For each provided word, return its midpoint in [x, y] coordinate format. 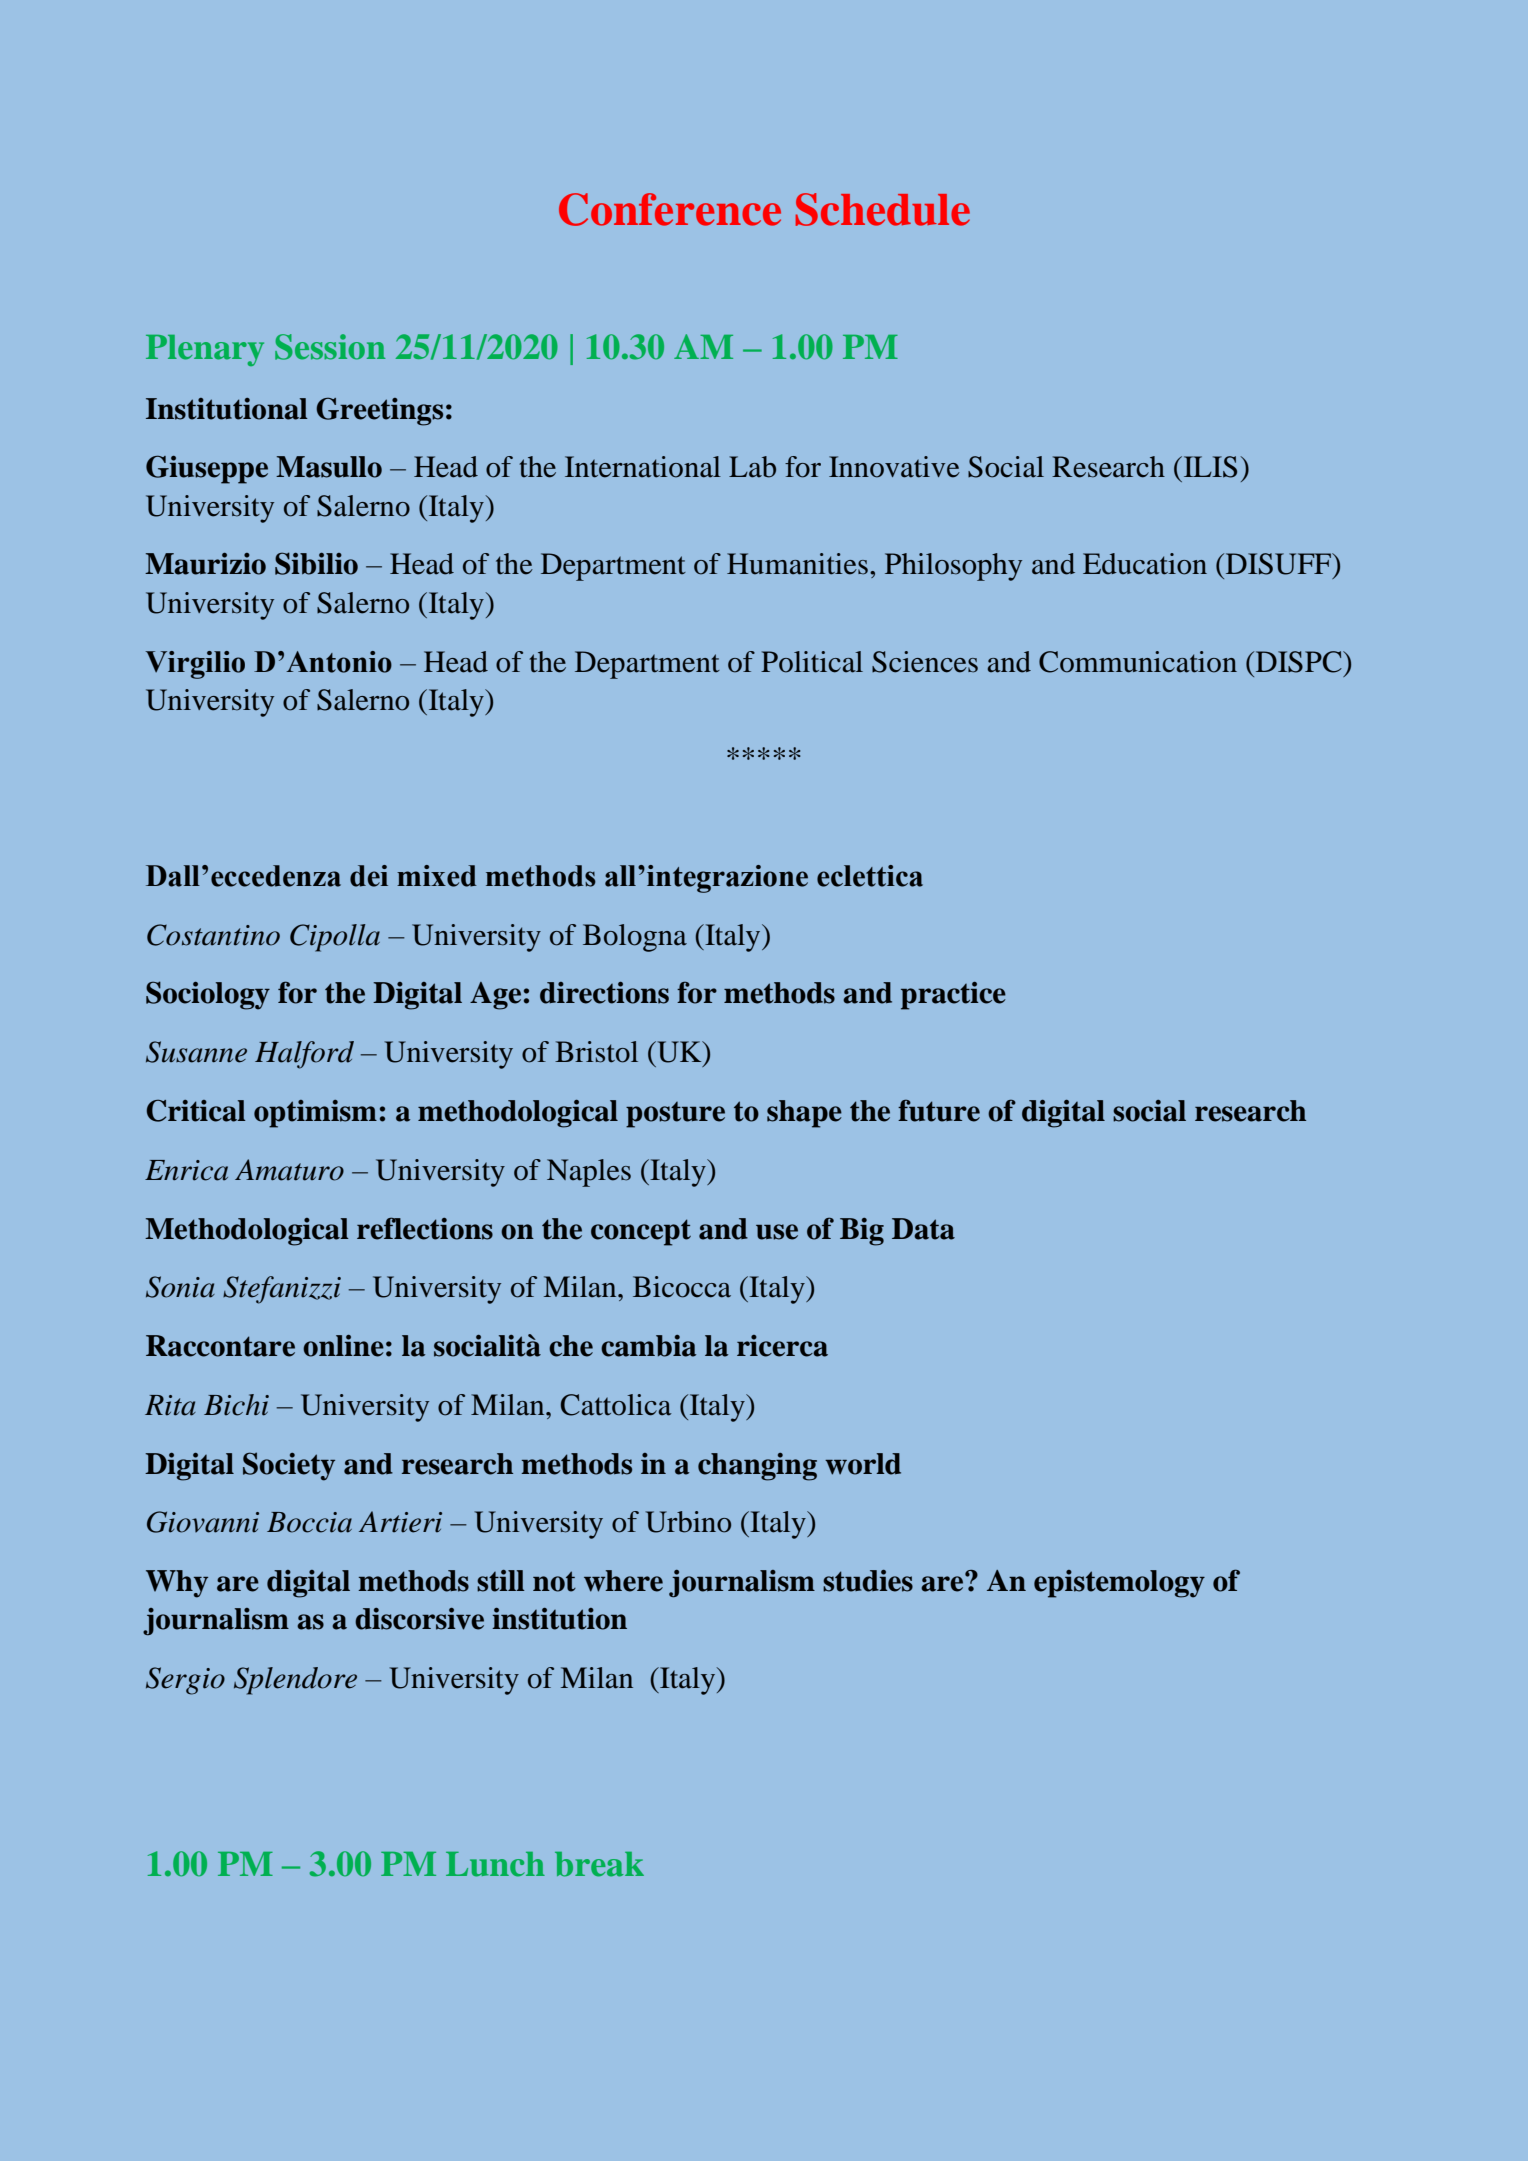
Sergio [185, 1681]
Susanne [196, 1052]
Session [330, 347]
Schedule [883, 209]
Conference [670, 209]
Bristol [596, 1052]
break [599, 1864]
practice [953, 996]
